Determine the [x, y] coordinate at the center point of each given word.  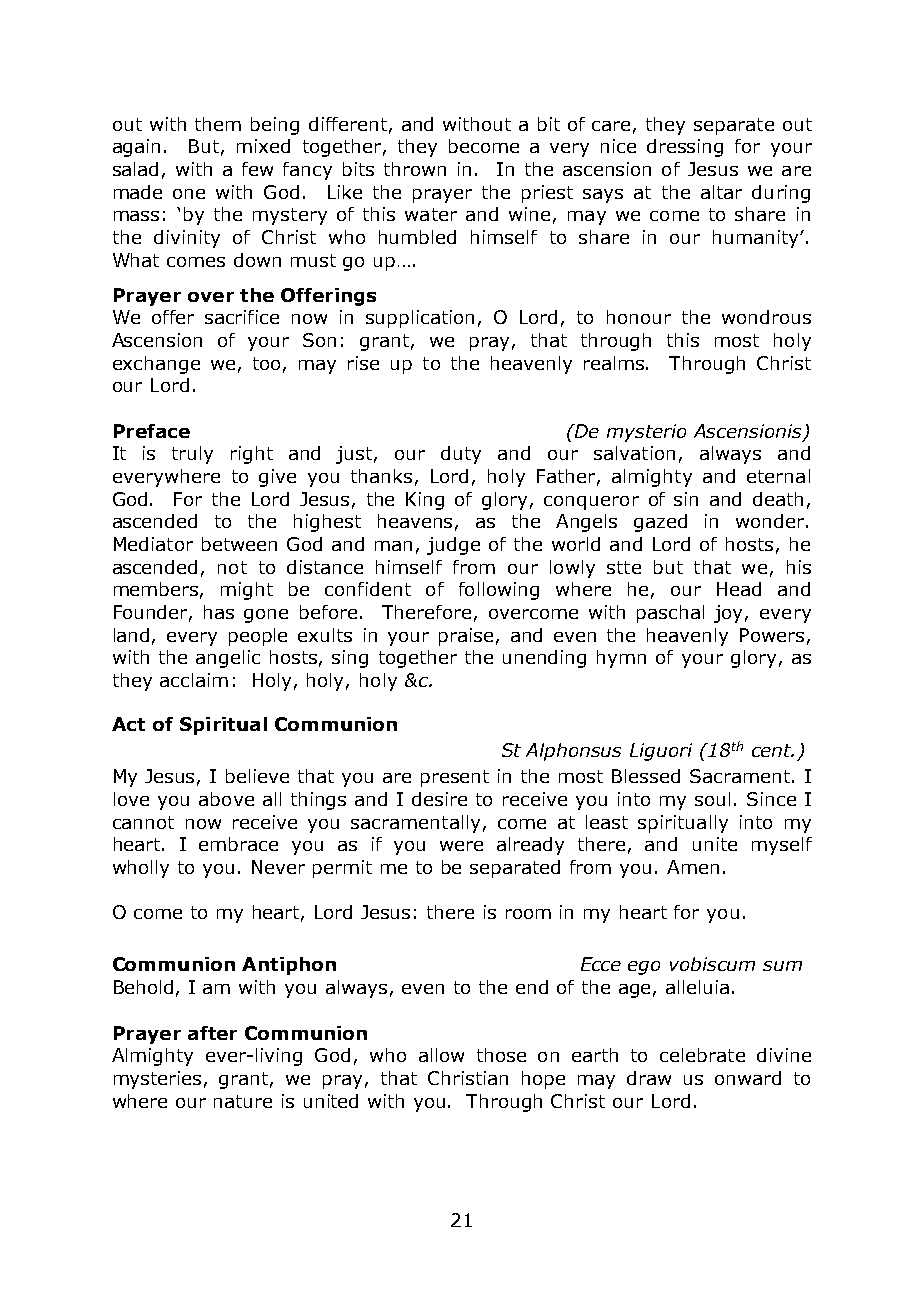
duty [461, 455]
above [226, 799]
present [455, 778]
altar [721, 192]
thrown [415, 169]
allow [441, 1055]
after [212, 1033]
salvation [634, 453]
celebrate [702, 1055]
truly [192, 455]
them [218, 124]
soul [712, 799]
